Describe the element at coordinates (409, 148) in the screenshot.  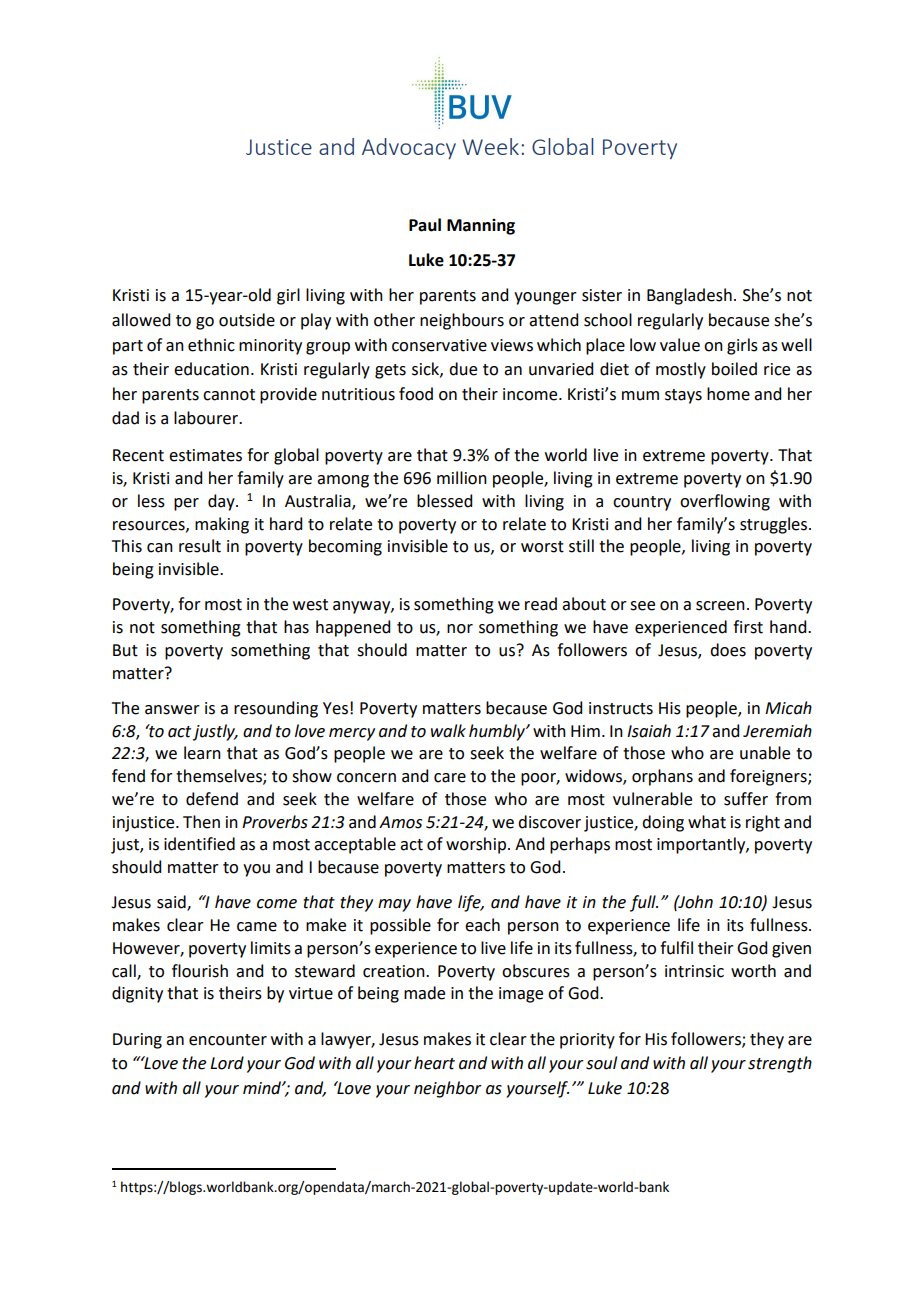
I see `Advocacy` at that location.
